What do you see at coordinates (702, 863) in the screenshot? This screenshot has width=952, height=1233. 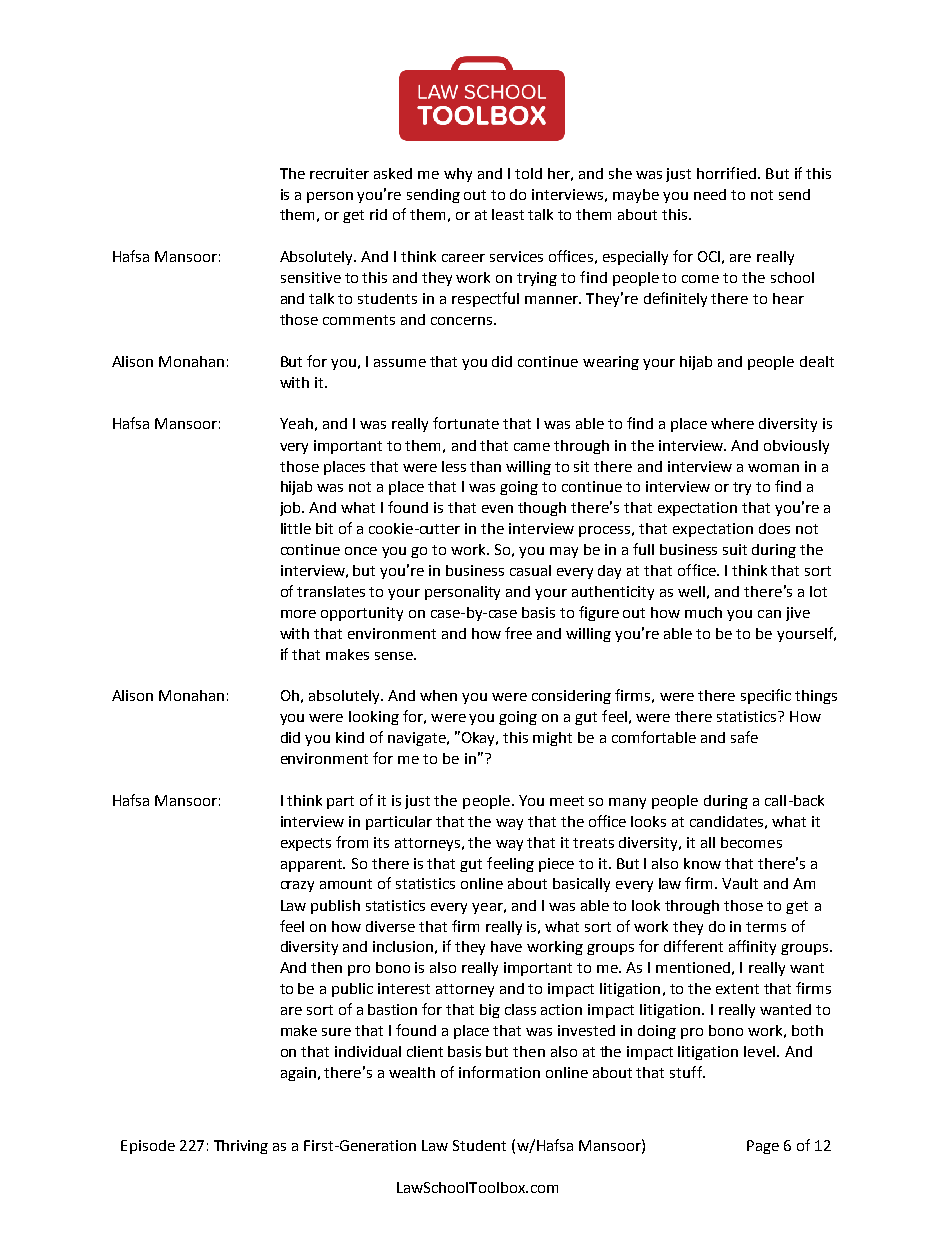 I see `know` at bounding box center [702, 863].
